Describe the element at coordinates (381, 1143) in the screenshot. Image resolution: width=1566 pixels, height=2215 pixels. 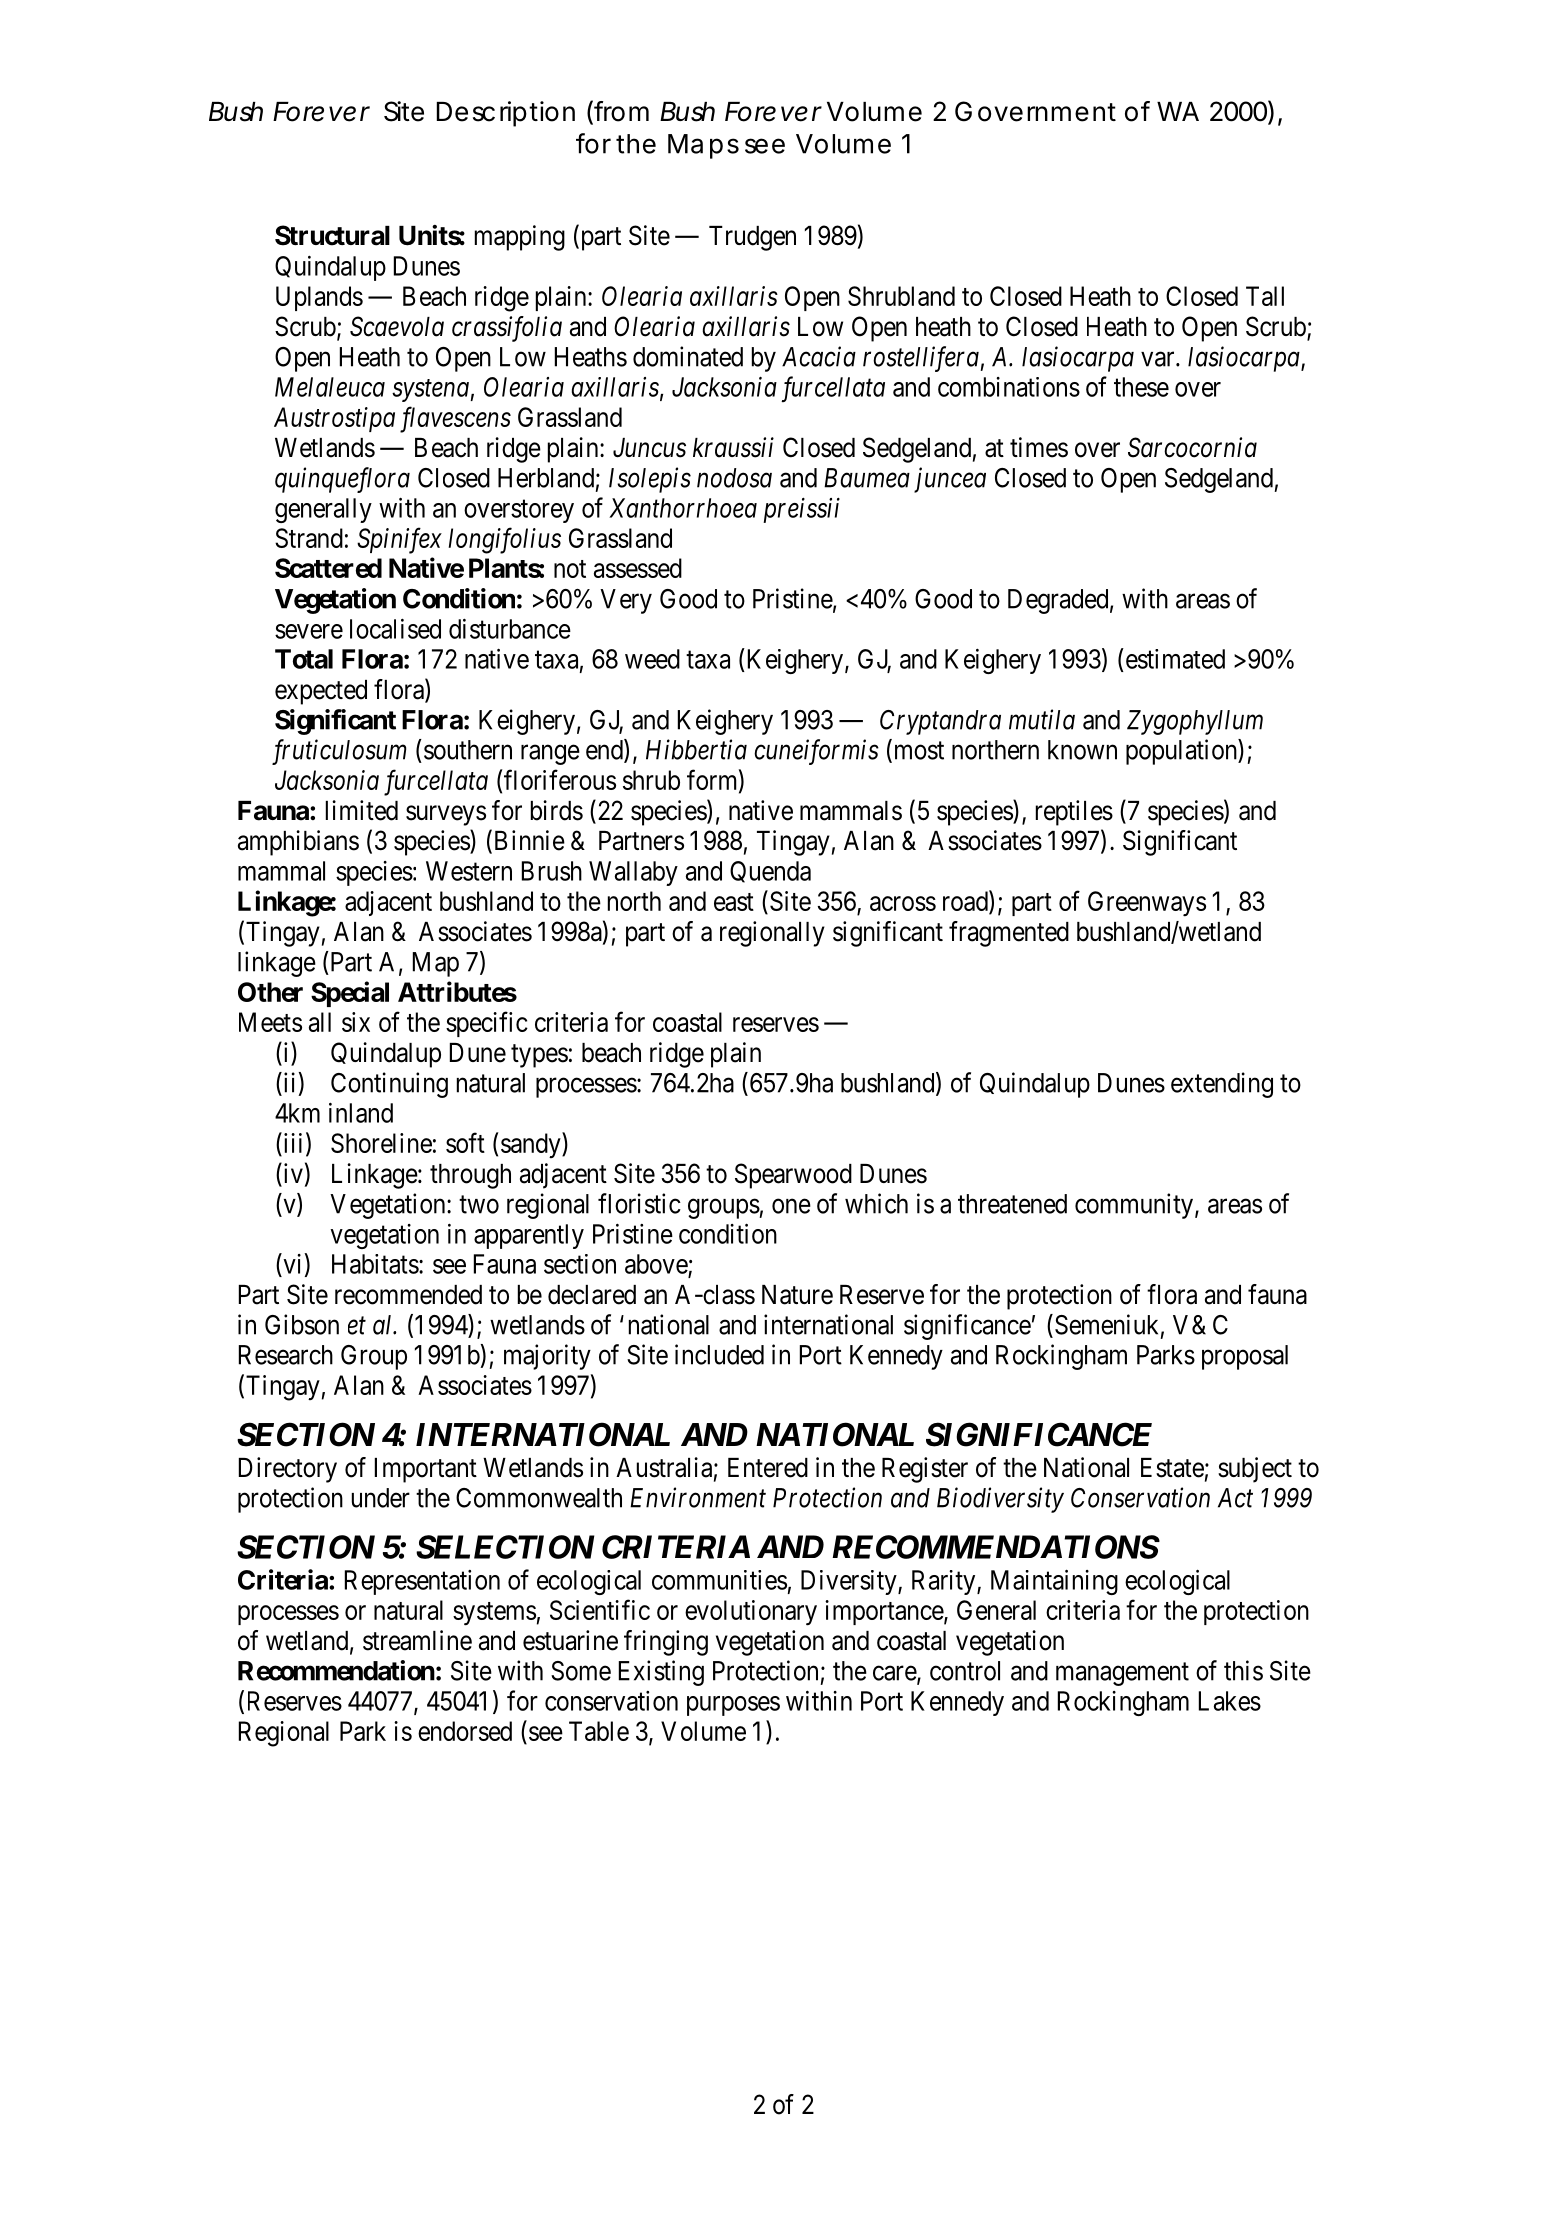
I see `Shoreline` at that location.
